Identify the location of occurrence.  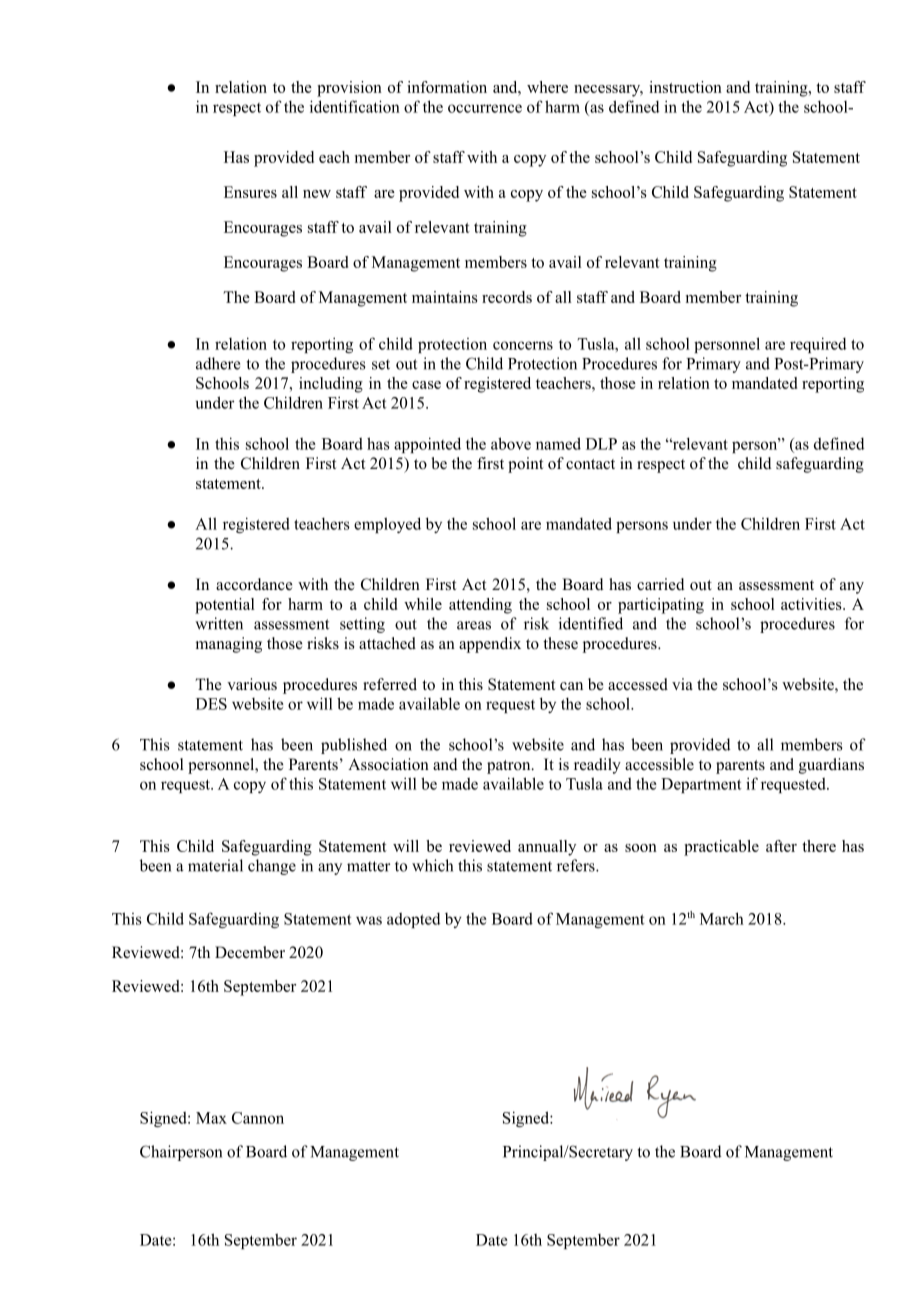
(485, 108).
